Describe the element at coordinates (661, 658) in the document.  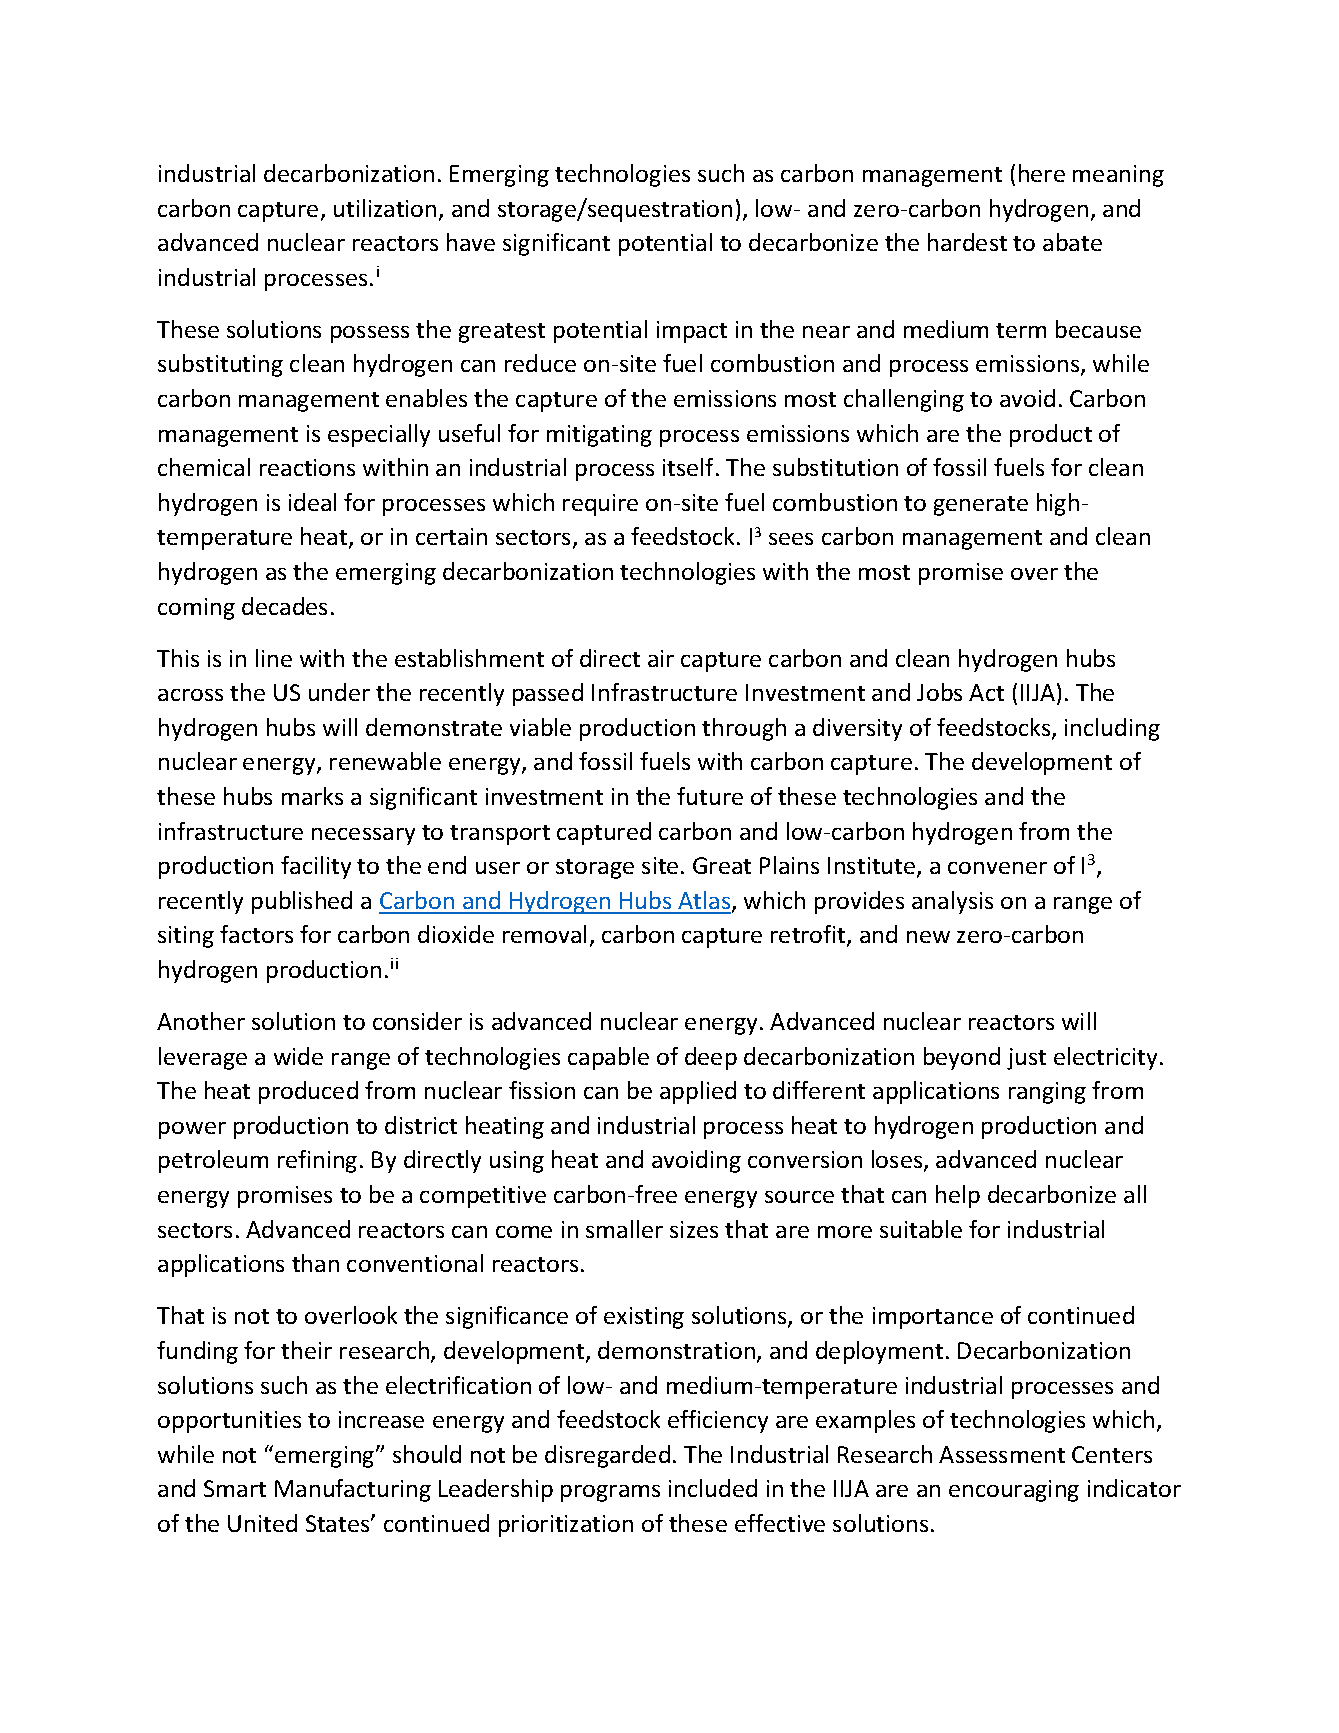
I see `air` at that location.
